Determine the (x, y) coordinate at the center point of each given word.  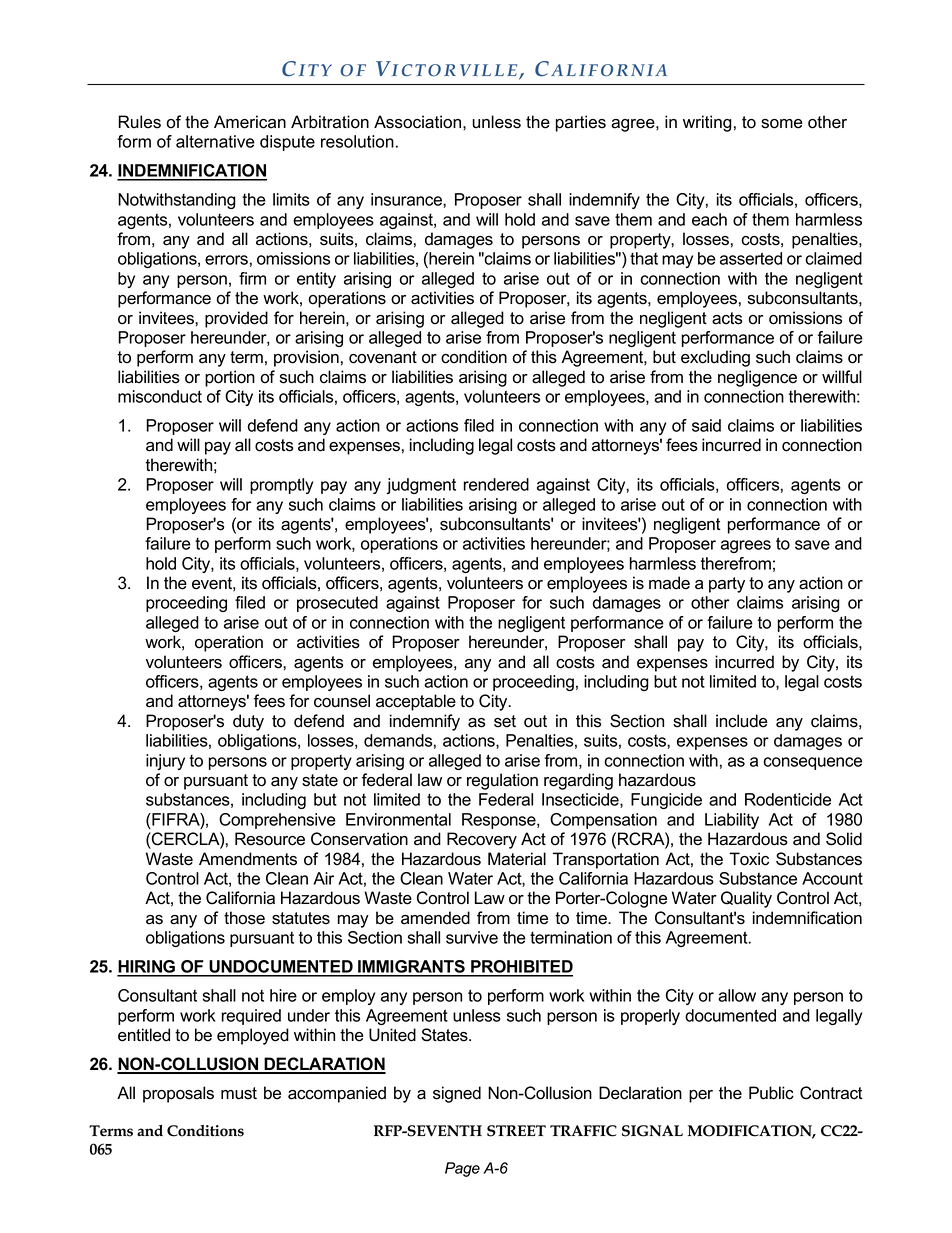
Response (500, 821)
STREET (516, 1131)
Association (417, 122)
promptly (281, 486)
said (706, 425)
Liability (732, 821)
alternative (215, 141)
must (239, 1093)
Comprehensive (277, 821)
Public (771, 1093)
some (782, 124)
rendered (496, 484)
